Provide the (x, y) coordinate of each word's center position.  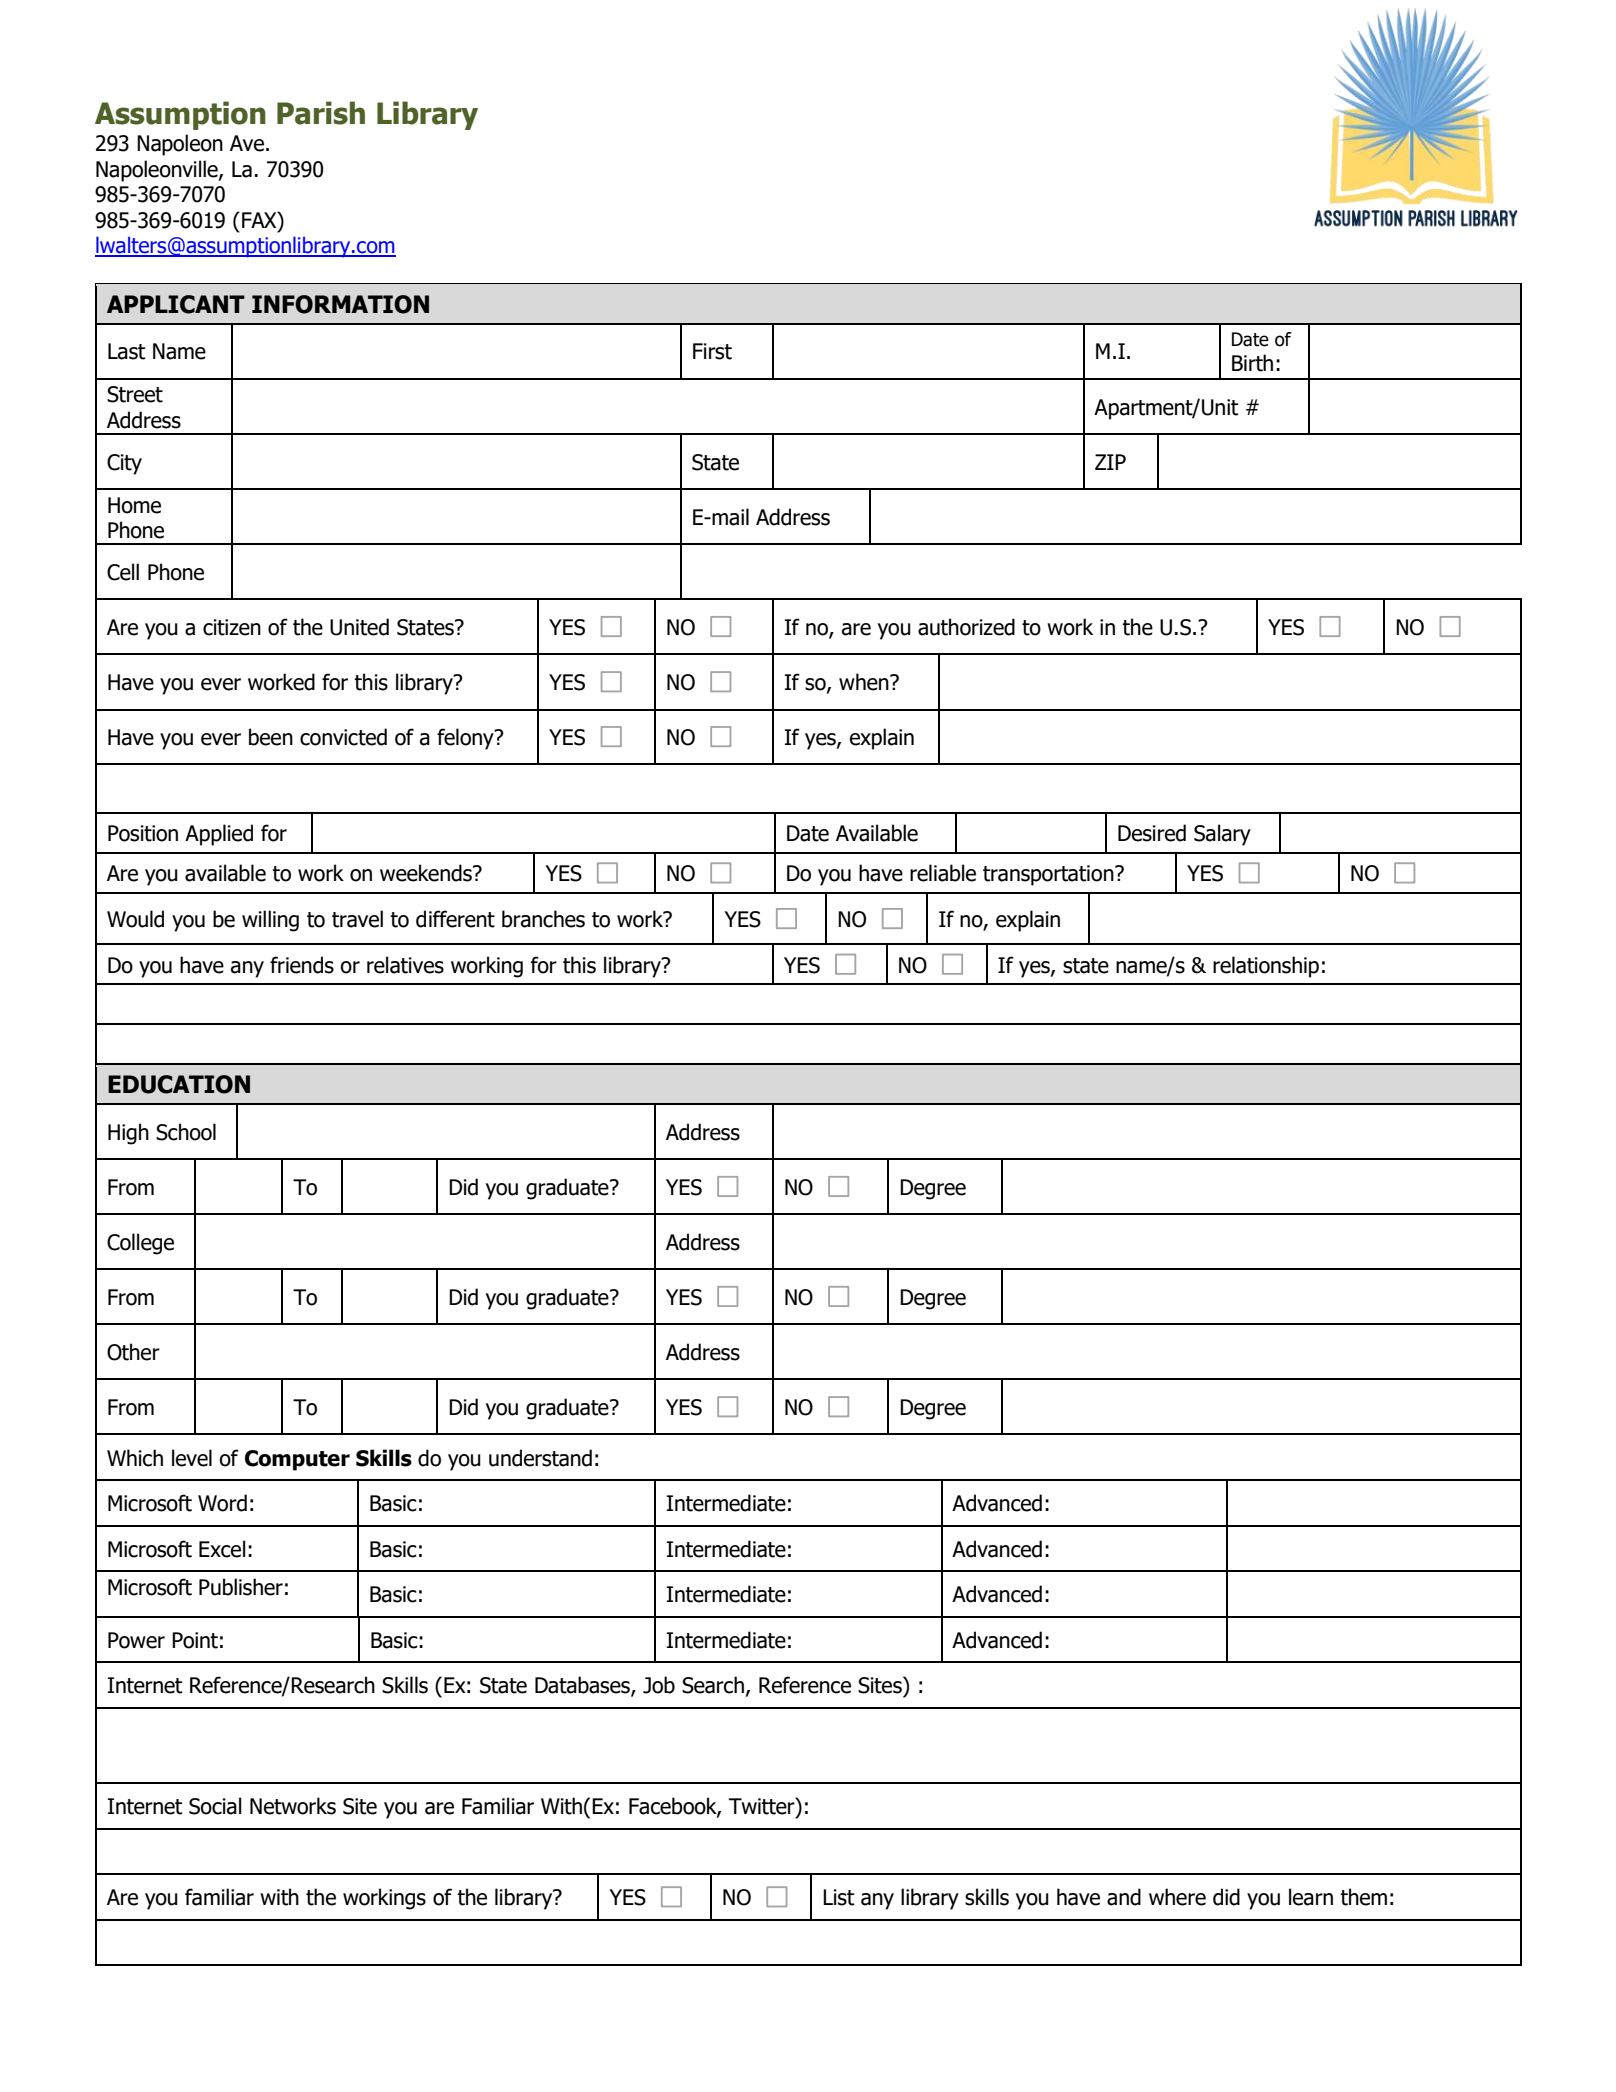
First (712, 351)
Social (215, 1806)
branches (543, 919)
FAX (260, 219)
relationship (1266, 967)
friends (302, 965)
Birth (1252, 363)
